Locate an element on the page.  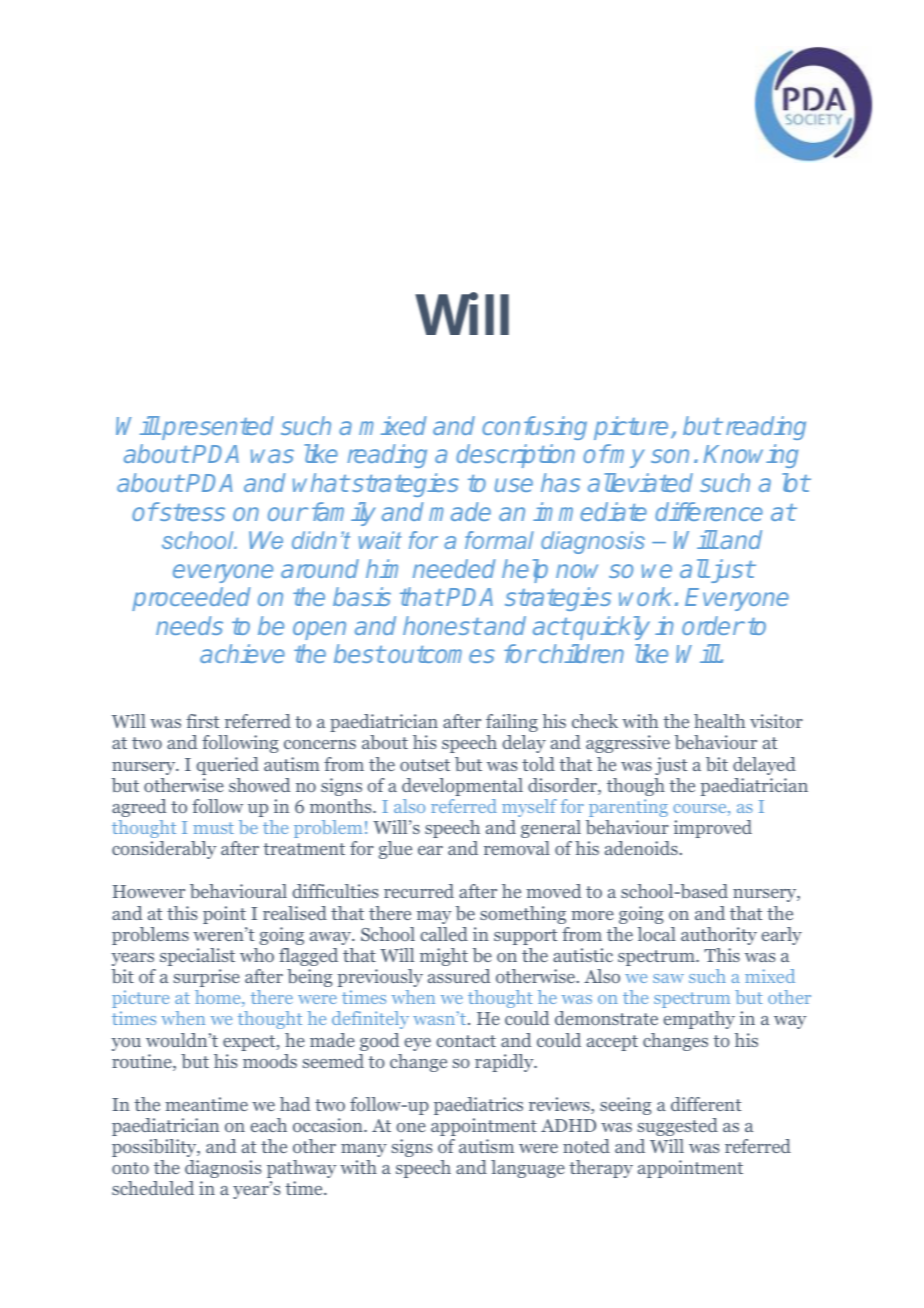
health is located at coordinates (719, 721).
